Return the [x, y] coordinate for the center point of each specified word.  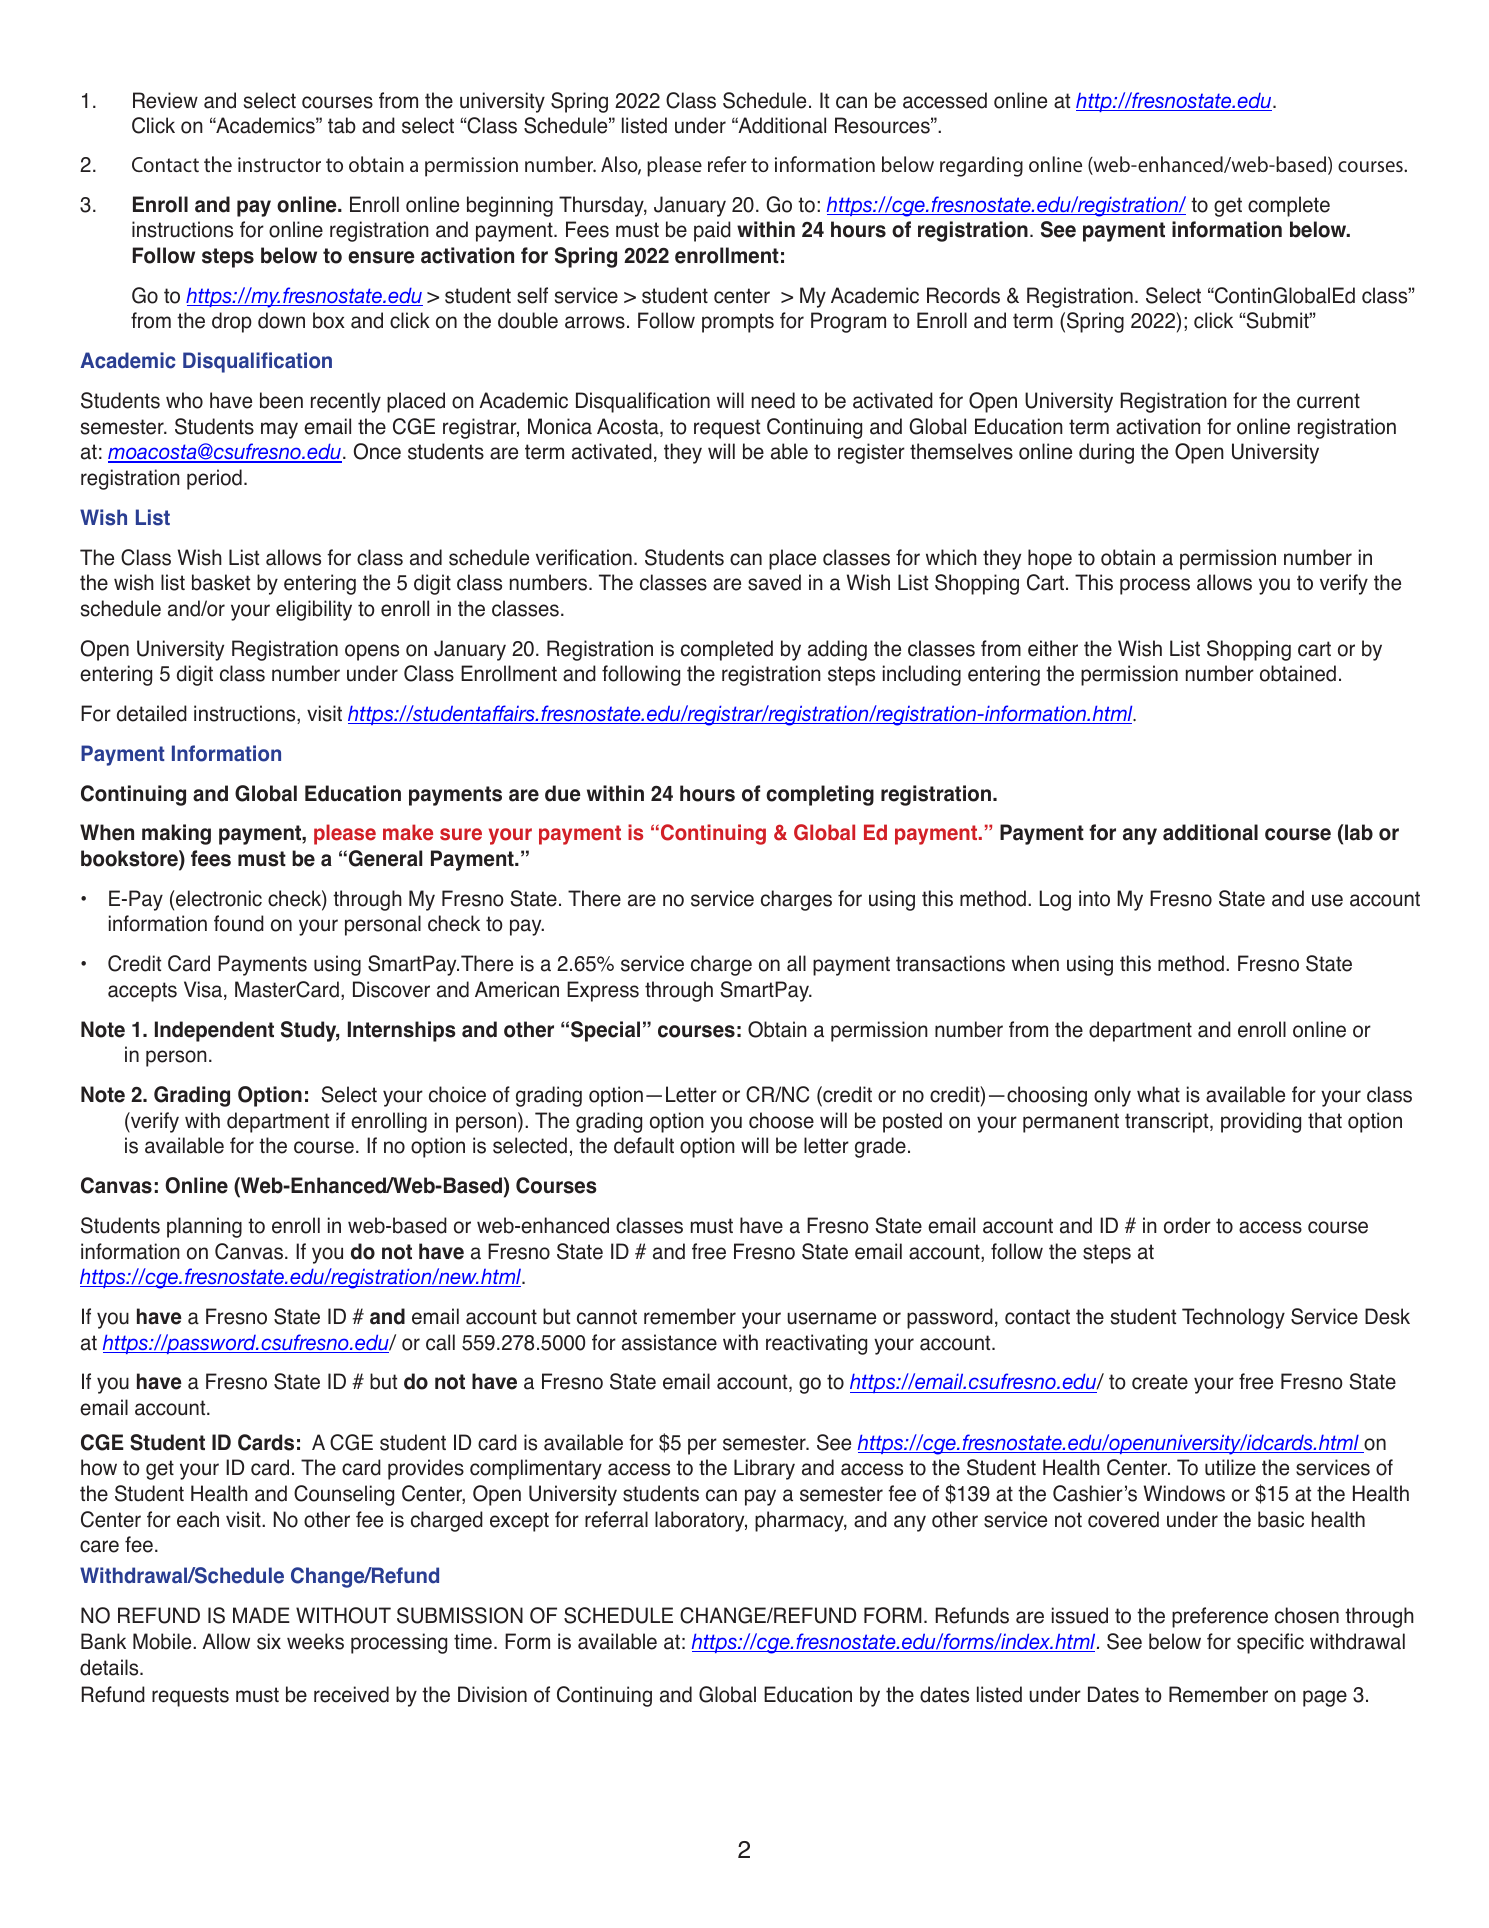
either [1053, 648]
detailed [152, 713]
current [1328, 401]
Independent [214, 1031]
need [773, 400]
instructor [279, 164]
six [269, 1641]
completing [820, 795]
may [279, 430]
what [1158, 1094]
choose [781, 1120]
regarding [981, 166]
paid [712, 231]
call [440, 1342]
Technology [1233, 1318]
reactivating [816, 1344]
